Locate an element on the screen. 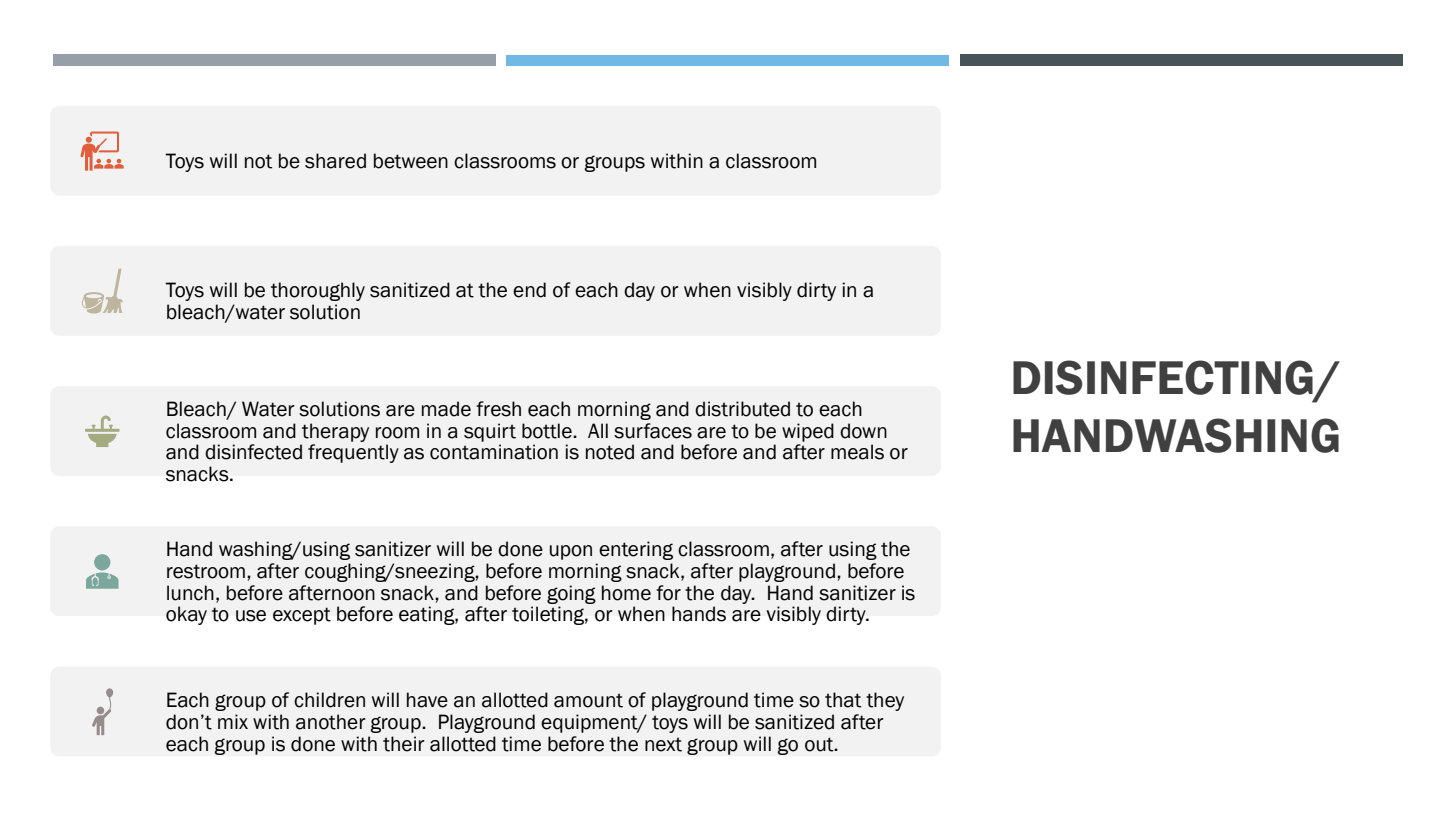  another is located at coordinates (331, 722).
